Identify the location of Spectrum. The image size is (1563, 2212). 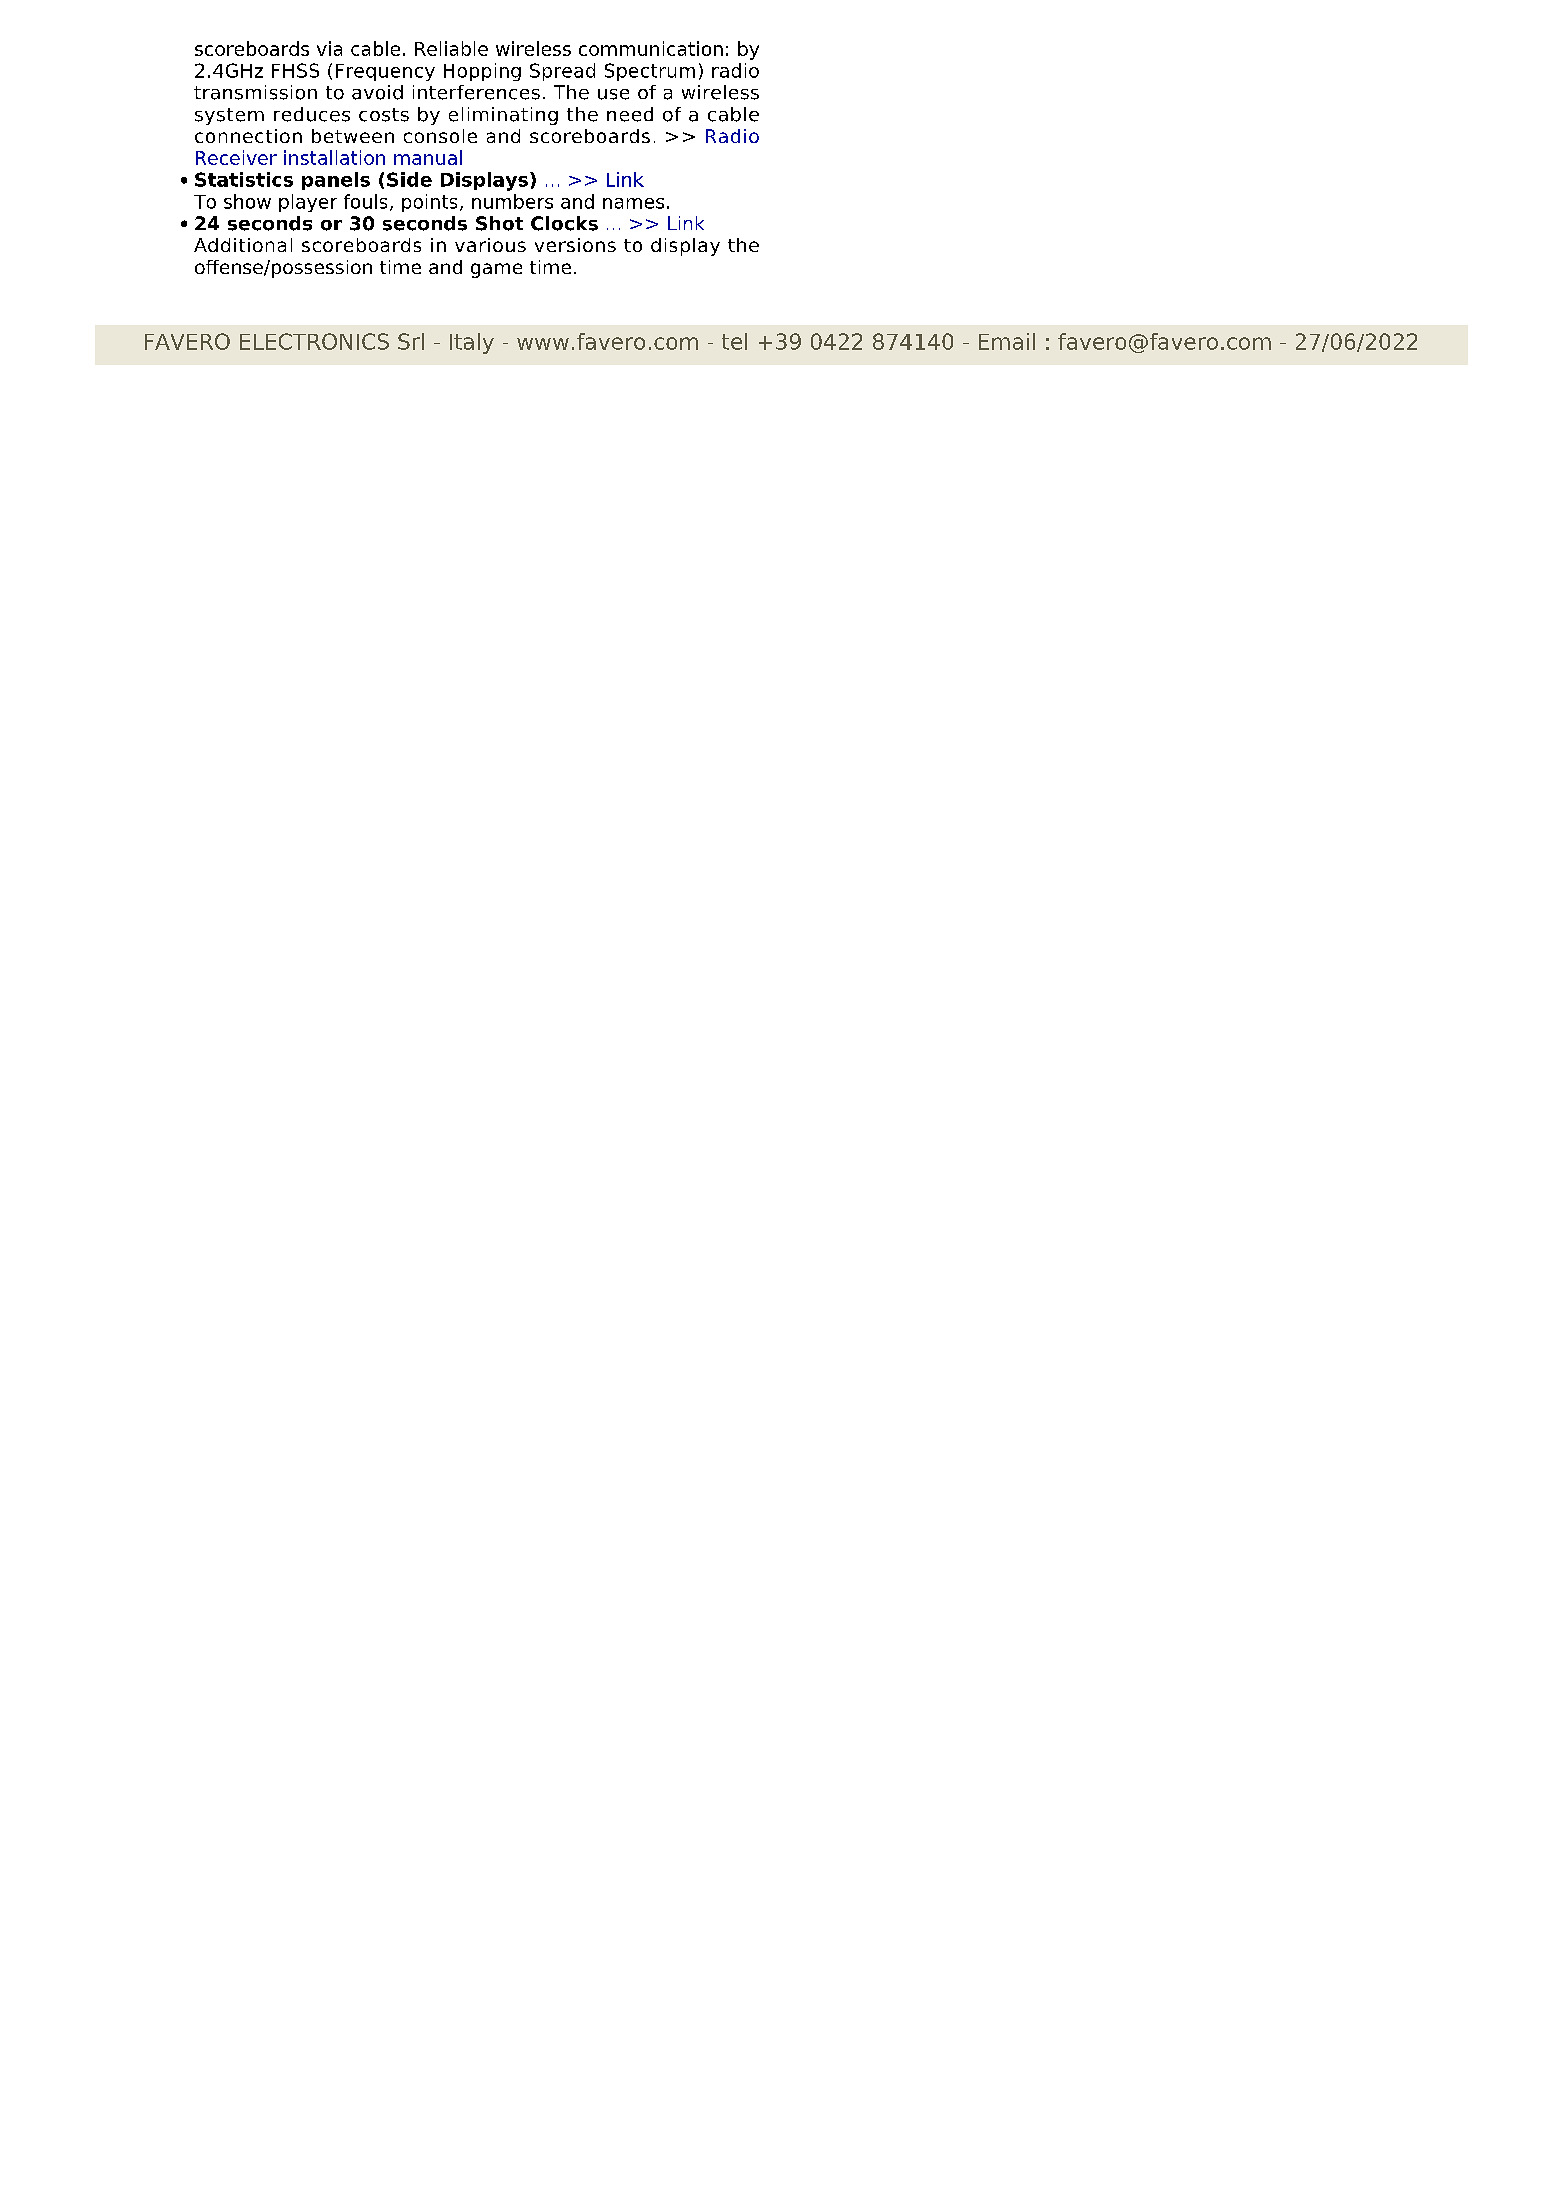
(650, 72).
